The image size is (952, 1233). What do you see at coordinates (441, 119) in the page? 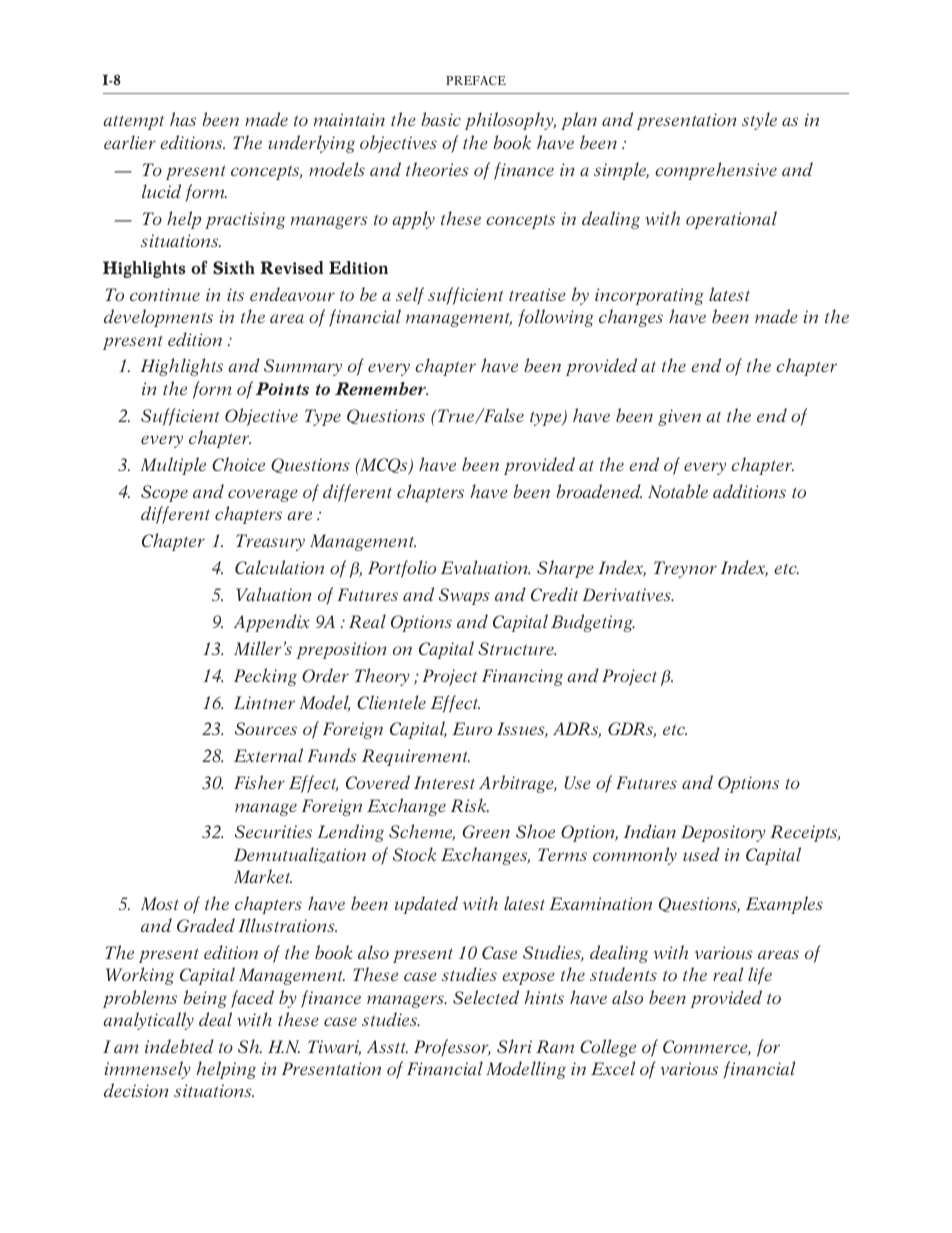
I see `basic` at bounding box center [441, 119].
